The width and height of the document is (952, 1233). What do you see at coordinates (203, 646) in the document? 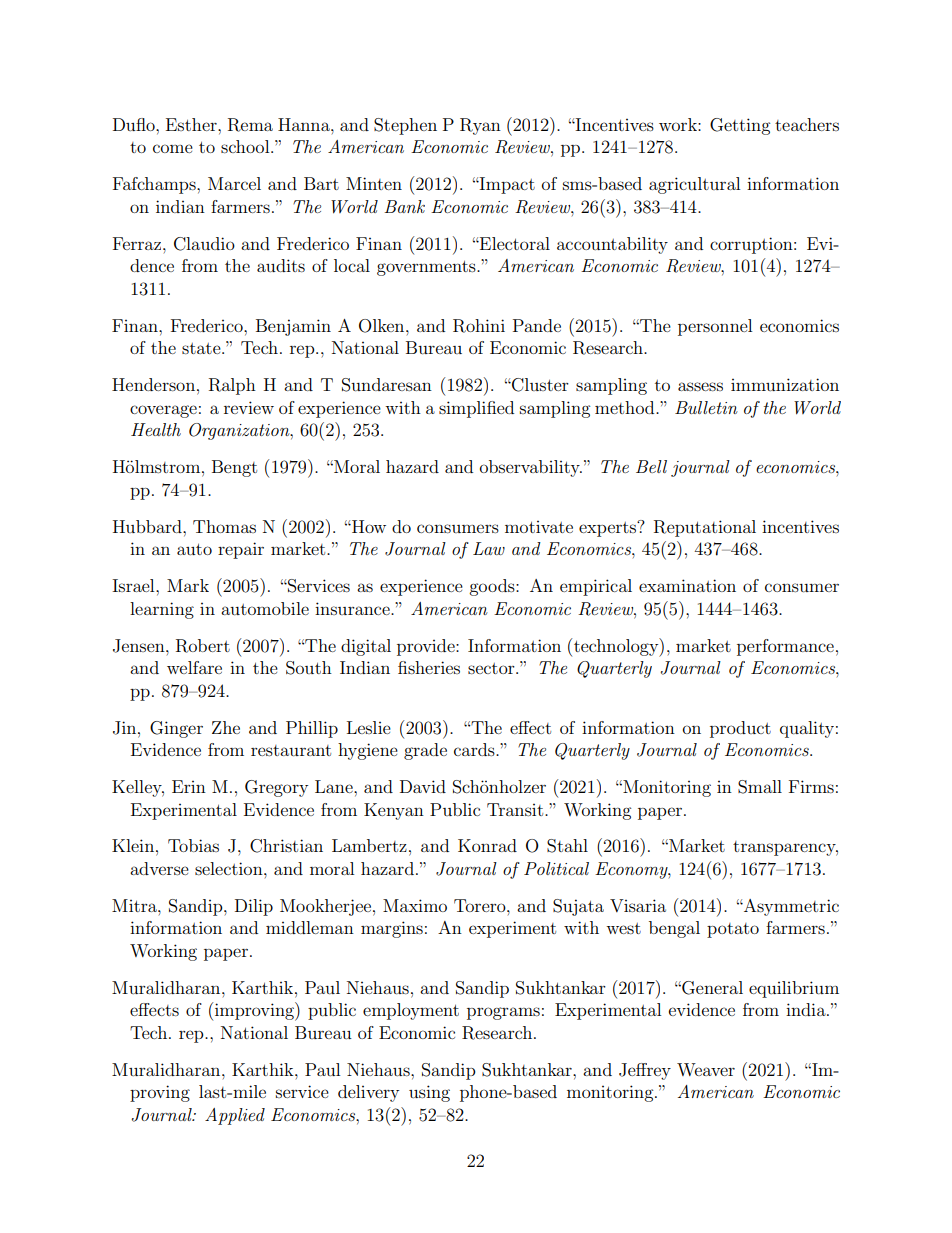
I see `Robert` at bounding box center [203, 646].
